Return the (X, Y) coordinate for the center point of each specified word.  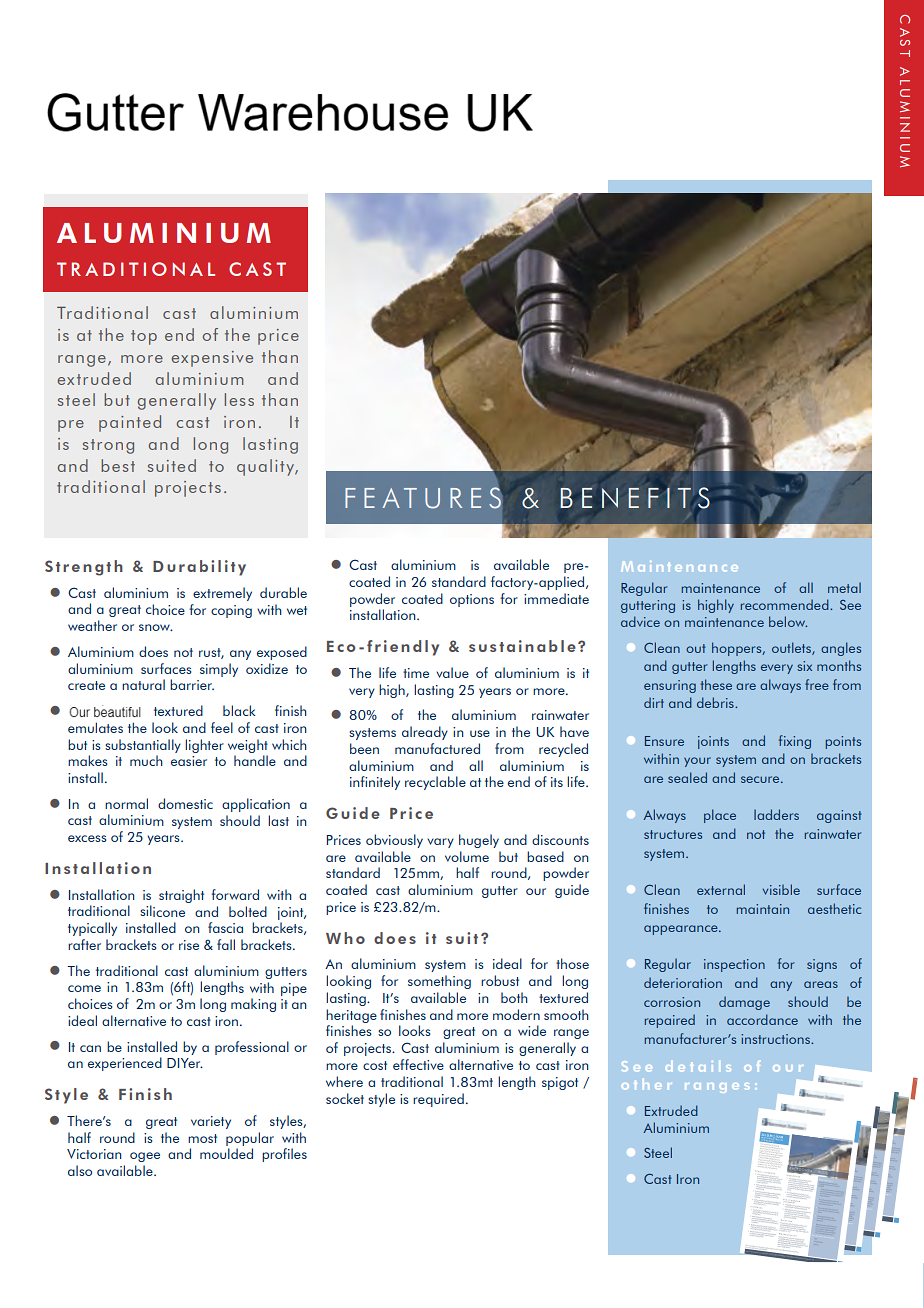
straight (181, 896)
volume (467, 856)
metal (844, 587)
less (239, 399)
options (472, 600)
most (202, 1138)
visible (781, 889)
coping (231, 611)
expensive (212, 359)
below (788, 621)
